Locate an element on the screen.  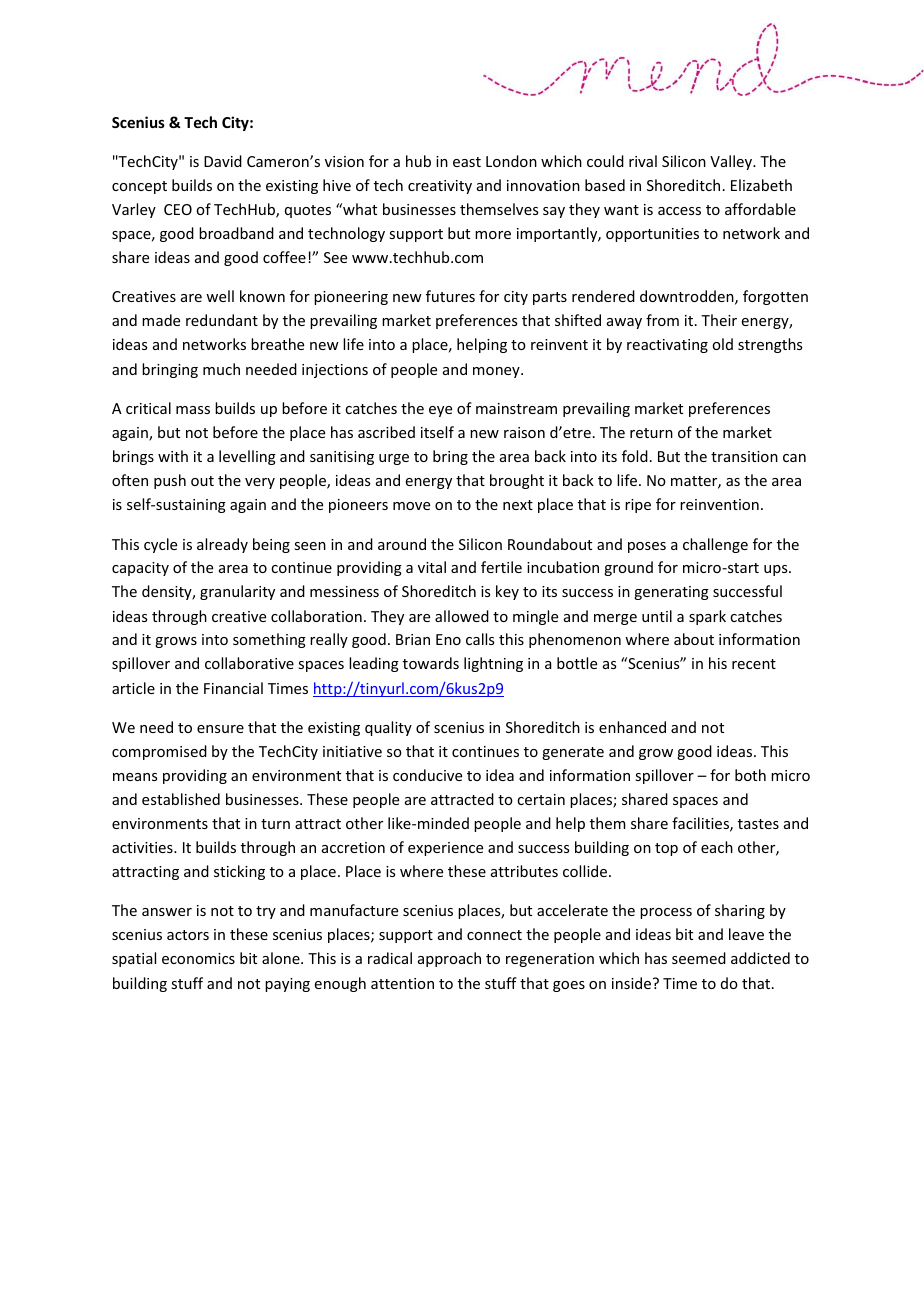
David is located at coordinates (223, 161).
